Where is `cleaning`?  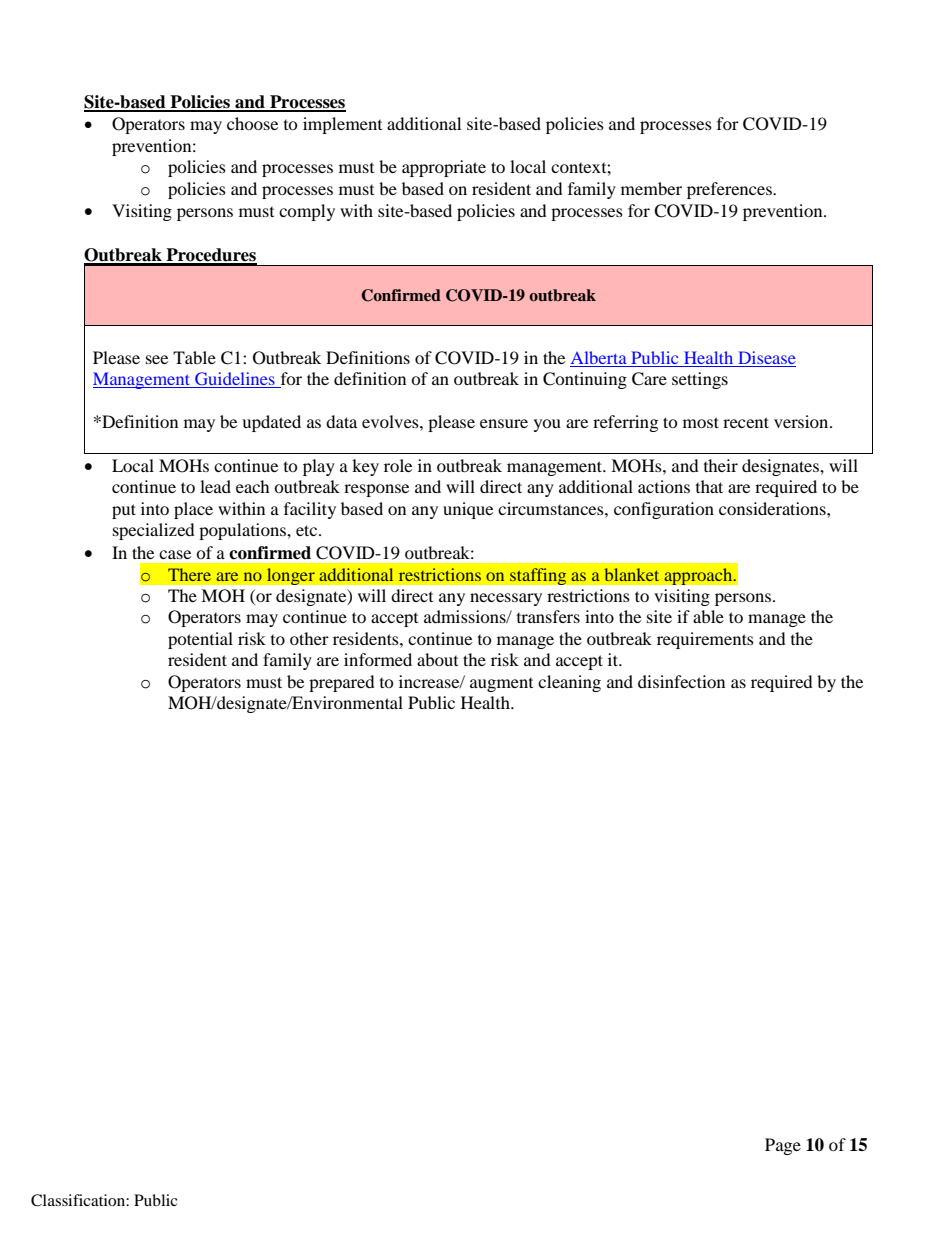
cleaning is located at coordinates (569, 683).
